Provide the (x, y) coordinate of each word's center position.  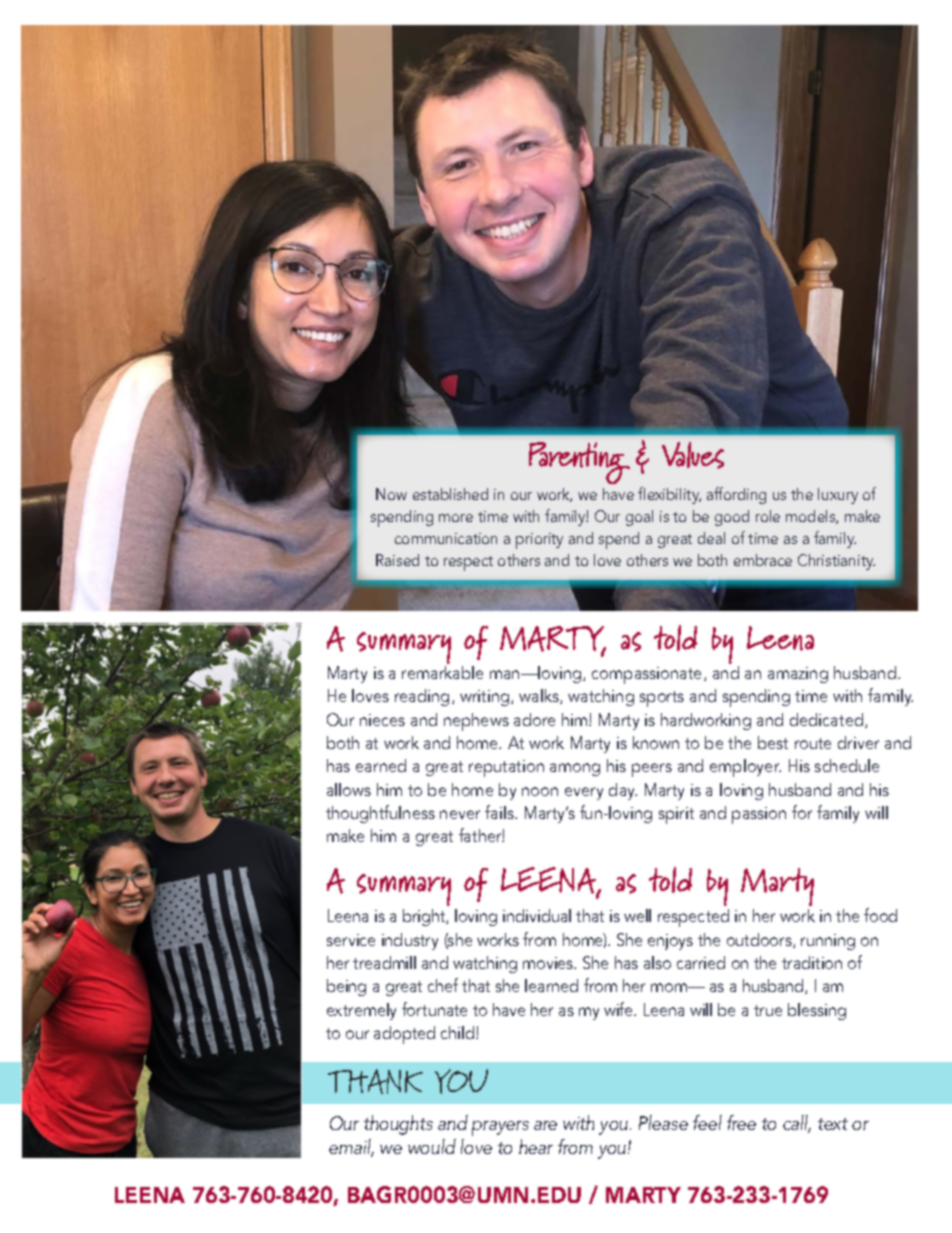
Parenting (579, 463)
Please (663, 1122)
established (450, 494)
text (833, 1124)
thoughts (398, 1125)
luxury (838, 496)
